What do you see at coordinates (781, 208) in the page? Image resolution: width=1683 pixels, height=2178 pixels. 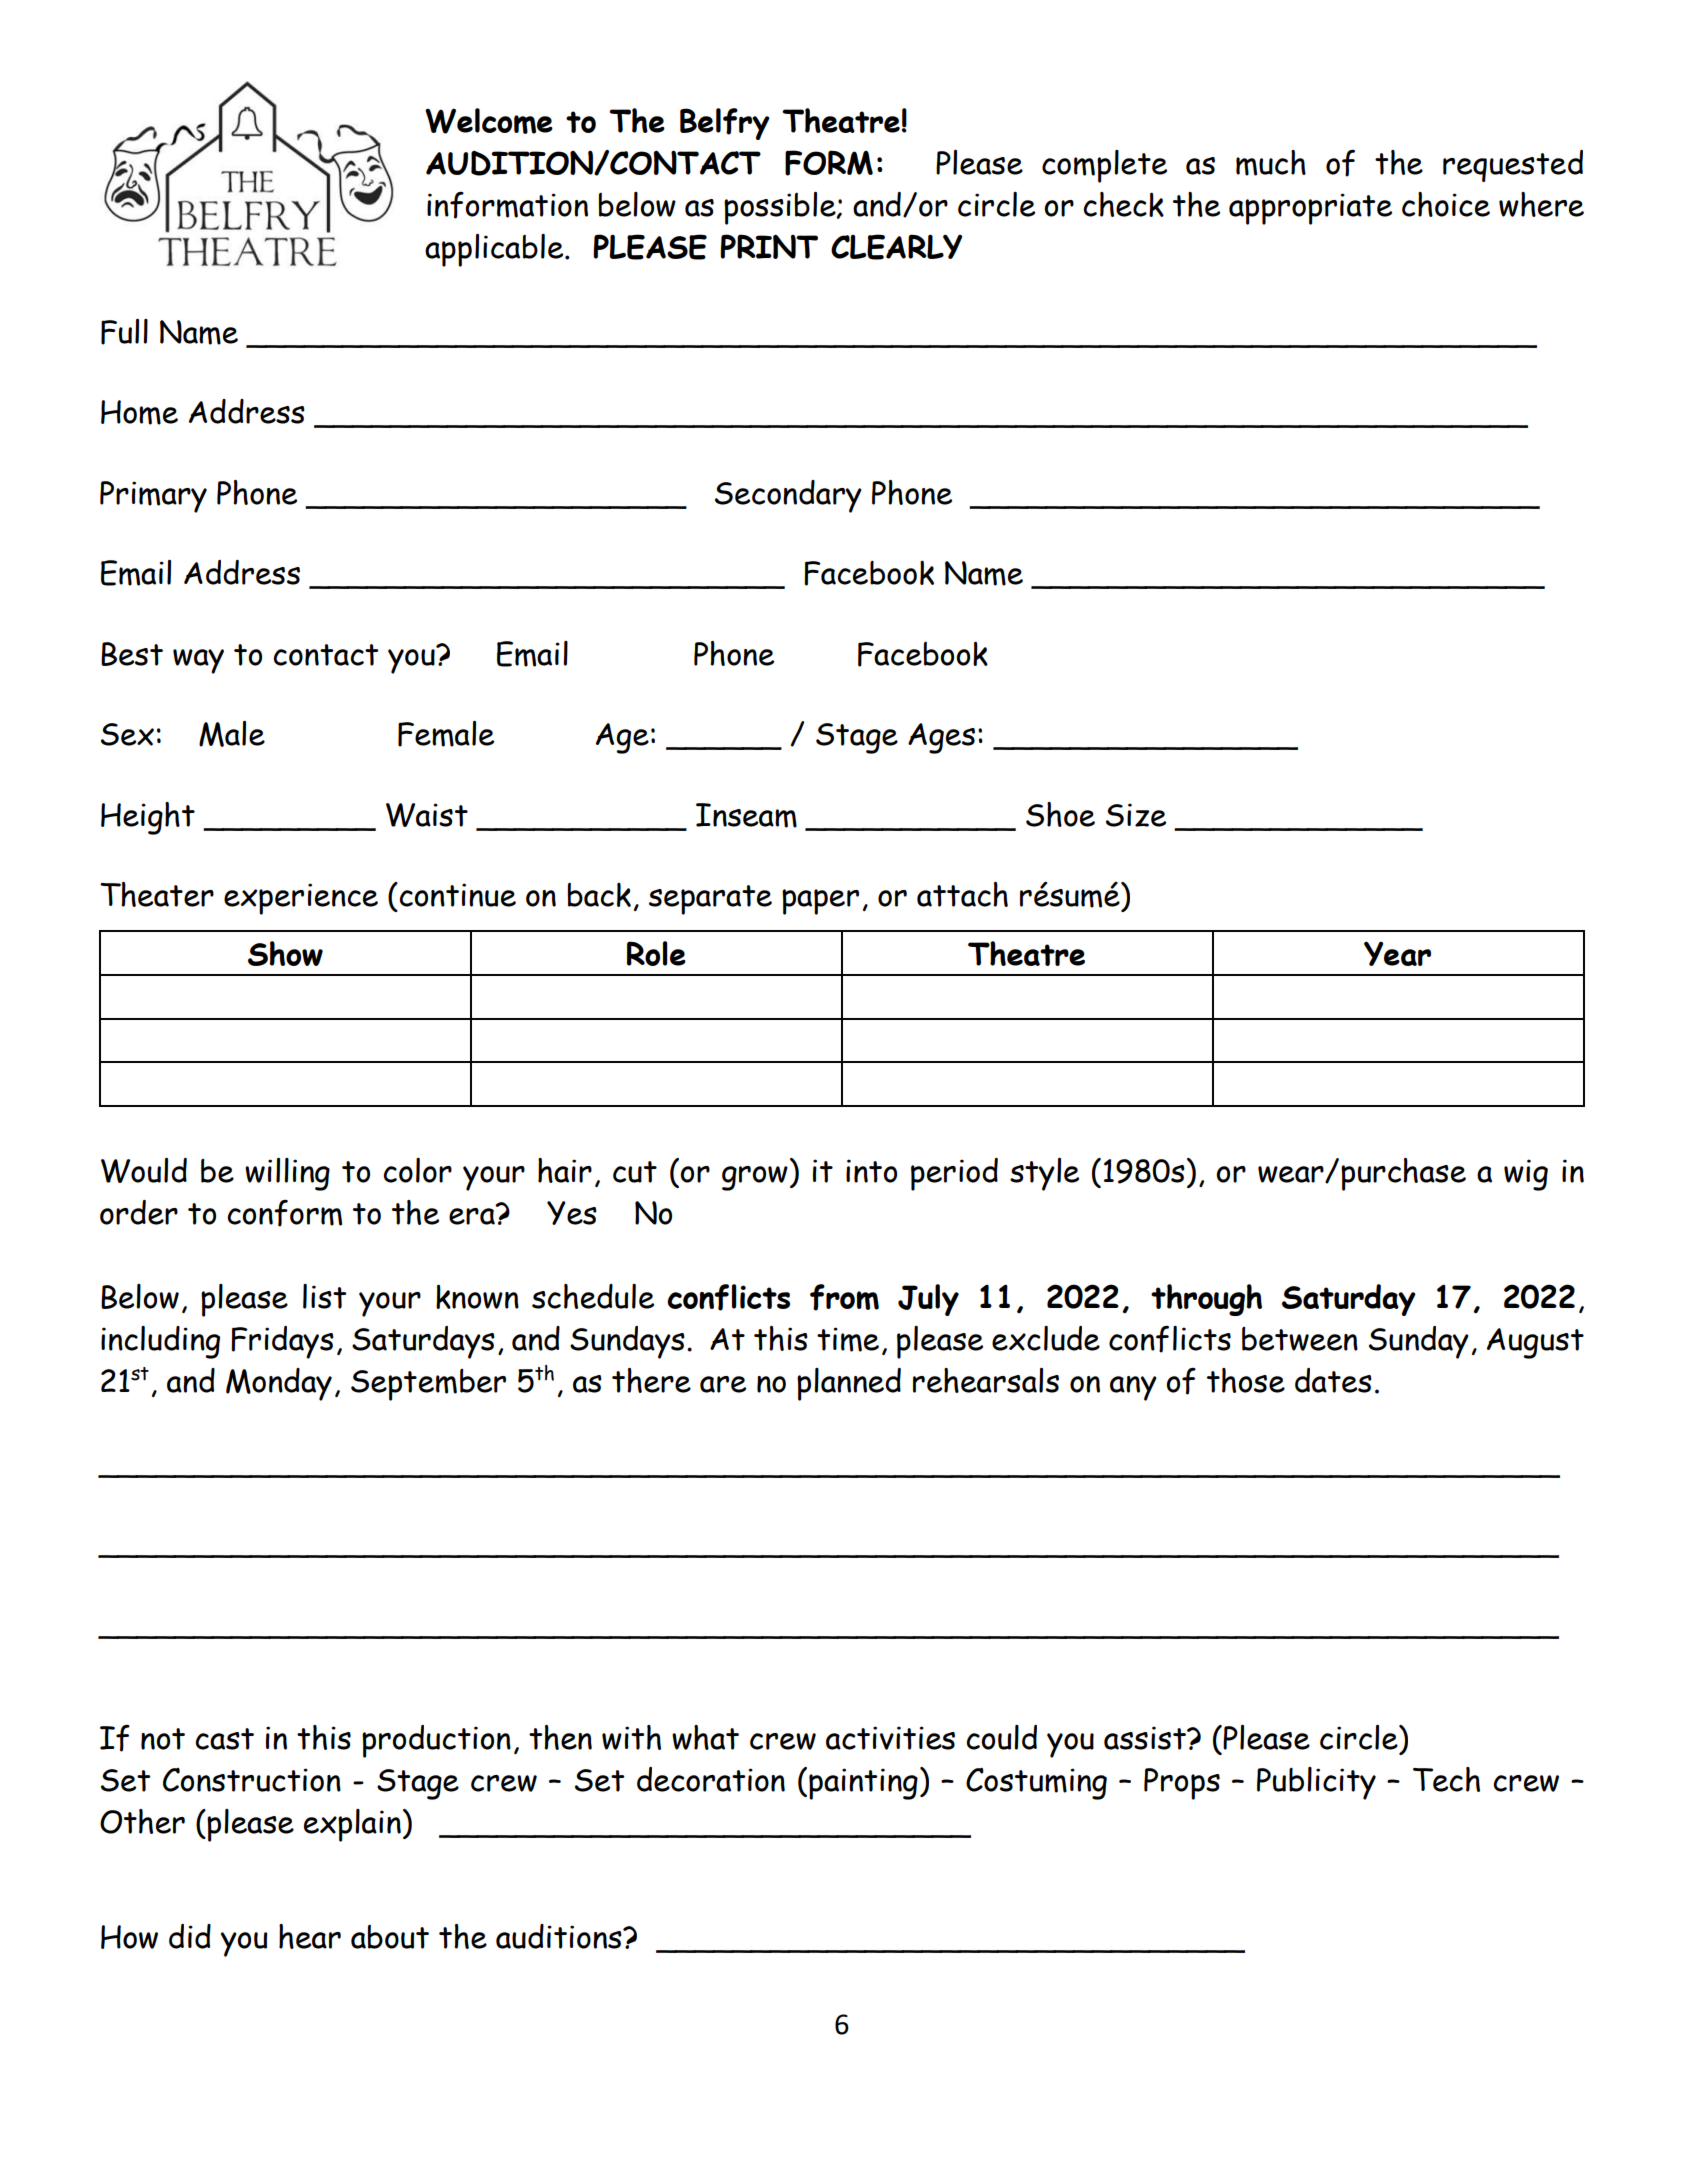 I see `possible` at bounding box center [781, 208].
